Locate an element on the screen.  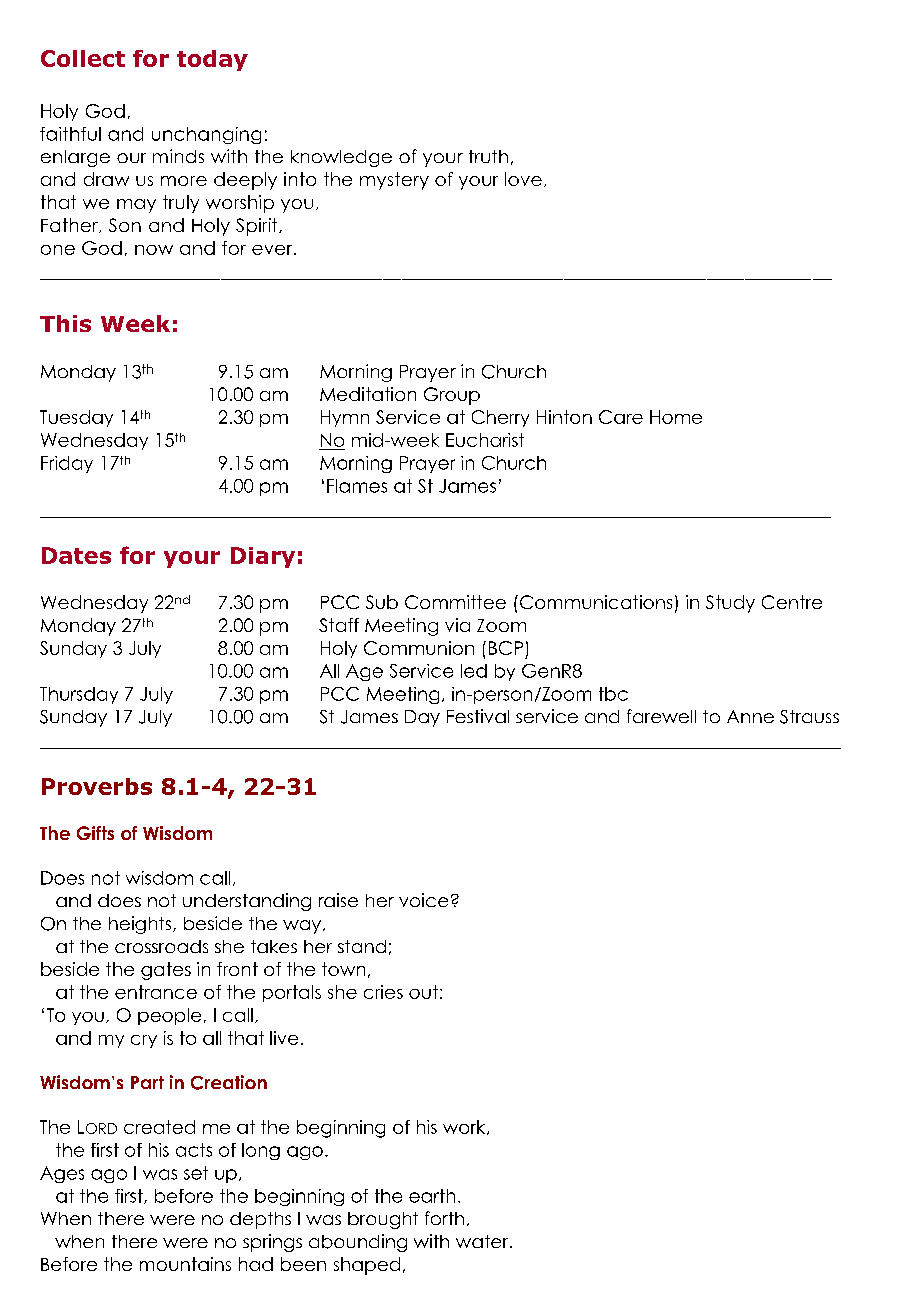
Gifts is located at coordinates (95, 833).
